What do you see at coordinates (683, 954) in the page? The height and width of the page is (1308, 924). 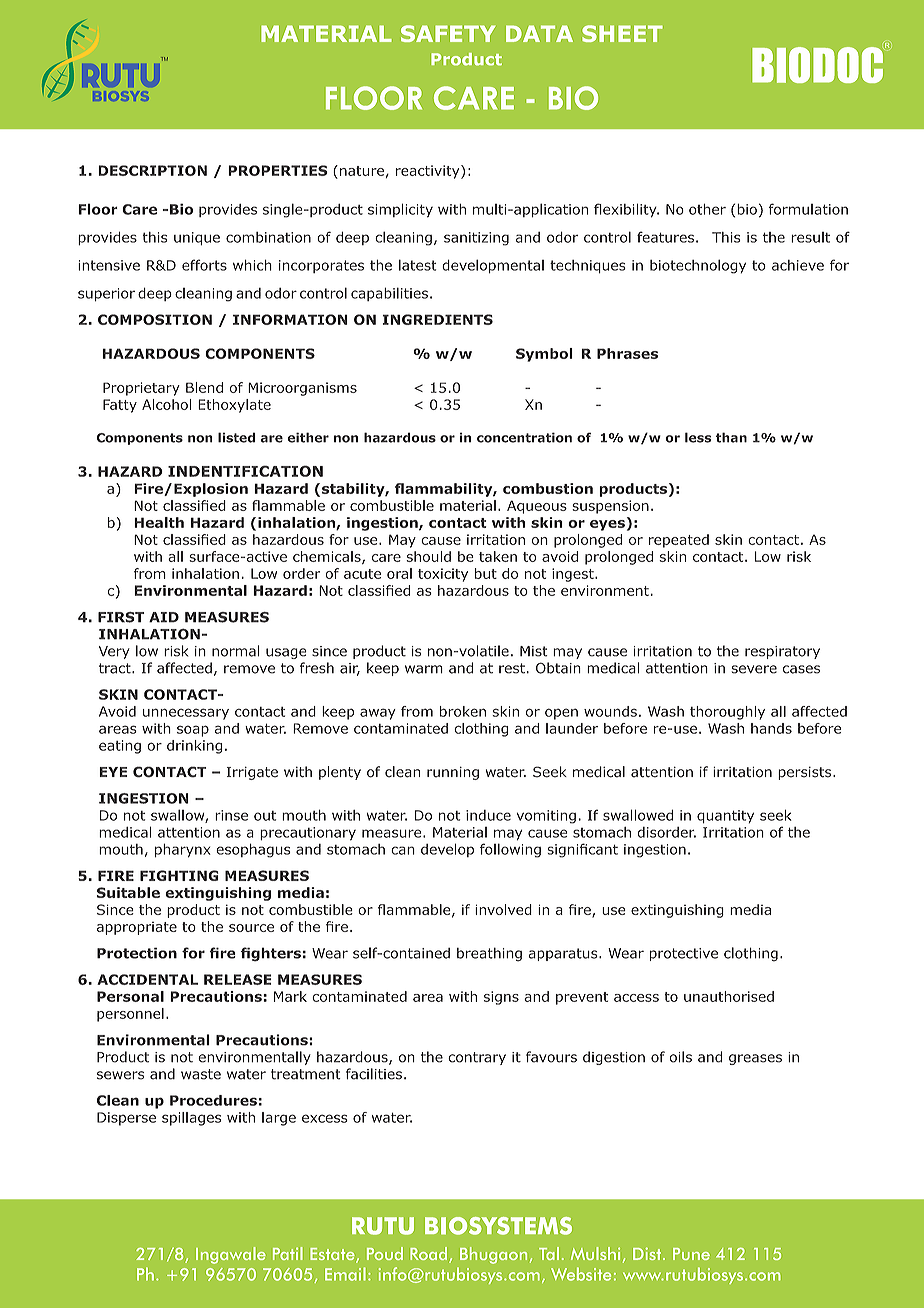 I see `protective` at bounding box center [683, 954].
